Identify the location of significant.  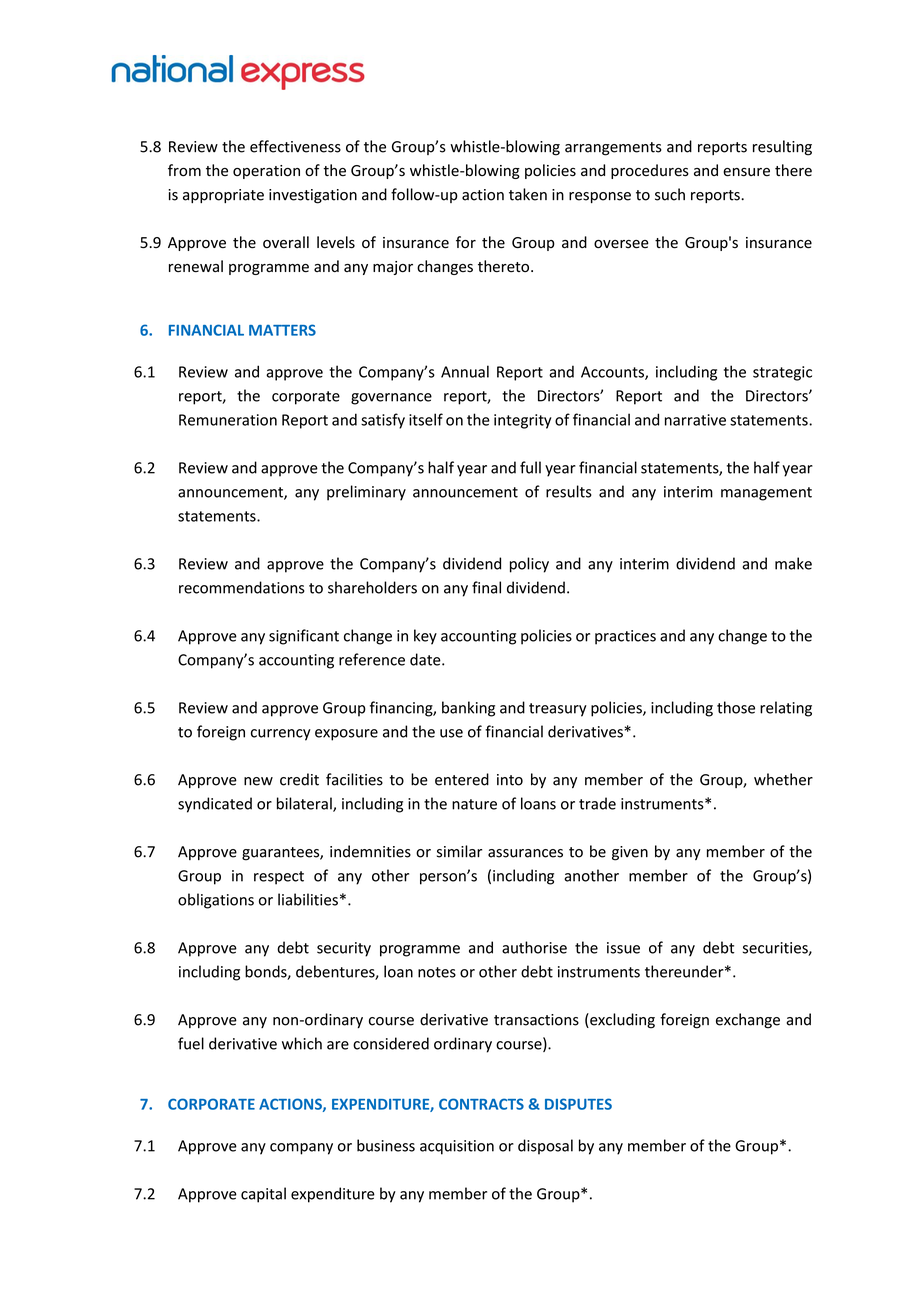
(304, 637).
